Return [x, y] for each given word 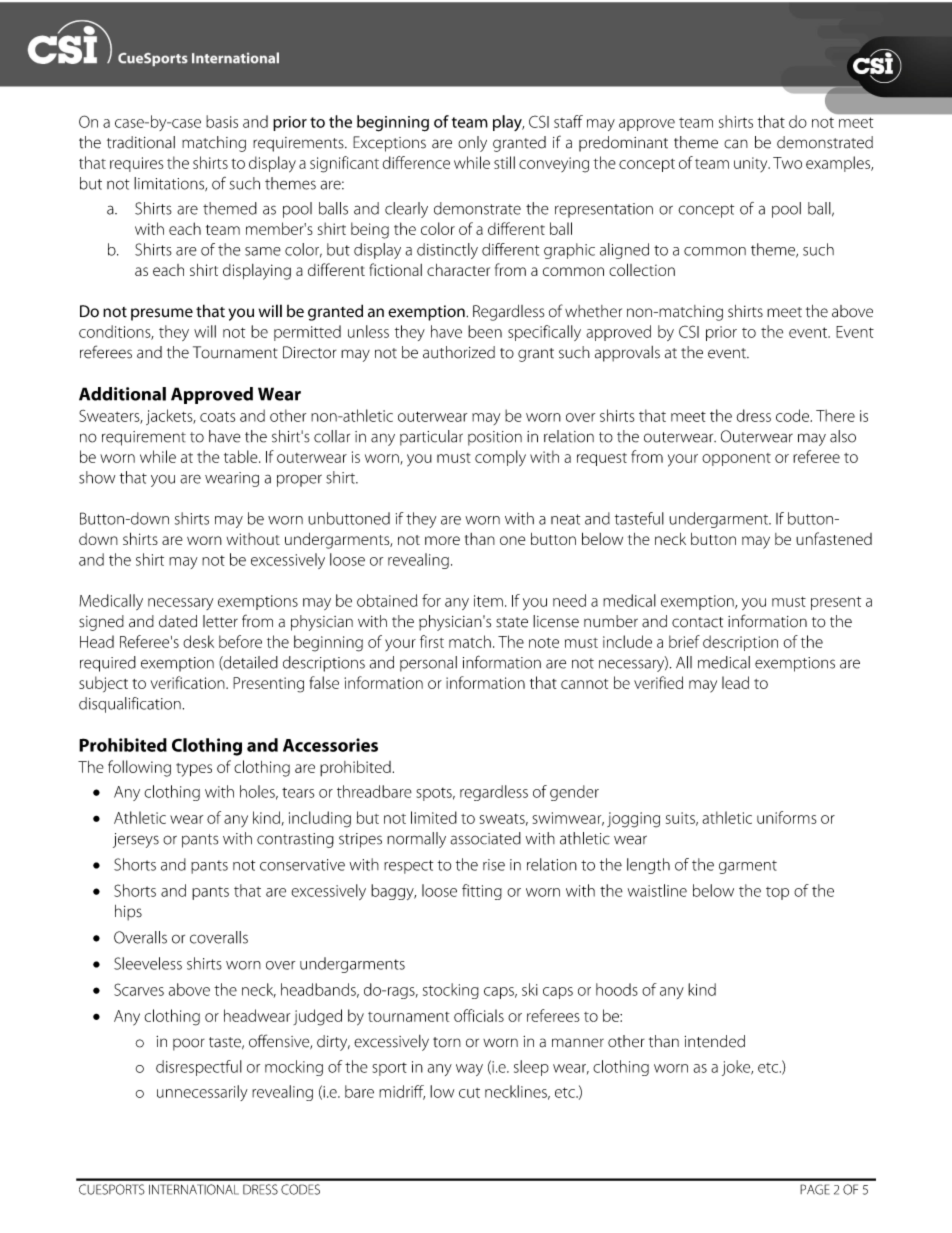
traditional [141, 142]
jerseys [136, 840]
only [472, 144]
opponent [736, 459]
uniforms [787, 817]
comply [500, 458]
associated [485, 838]
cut [469, 1093]
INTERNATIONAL [194, 1189]
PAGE [814, 1189]
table [242, 456]
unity [752, 164]
